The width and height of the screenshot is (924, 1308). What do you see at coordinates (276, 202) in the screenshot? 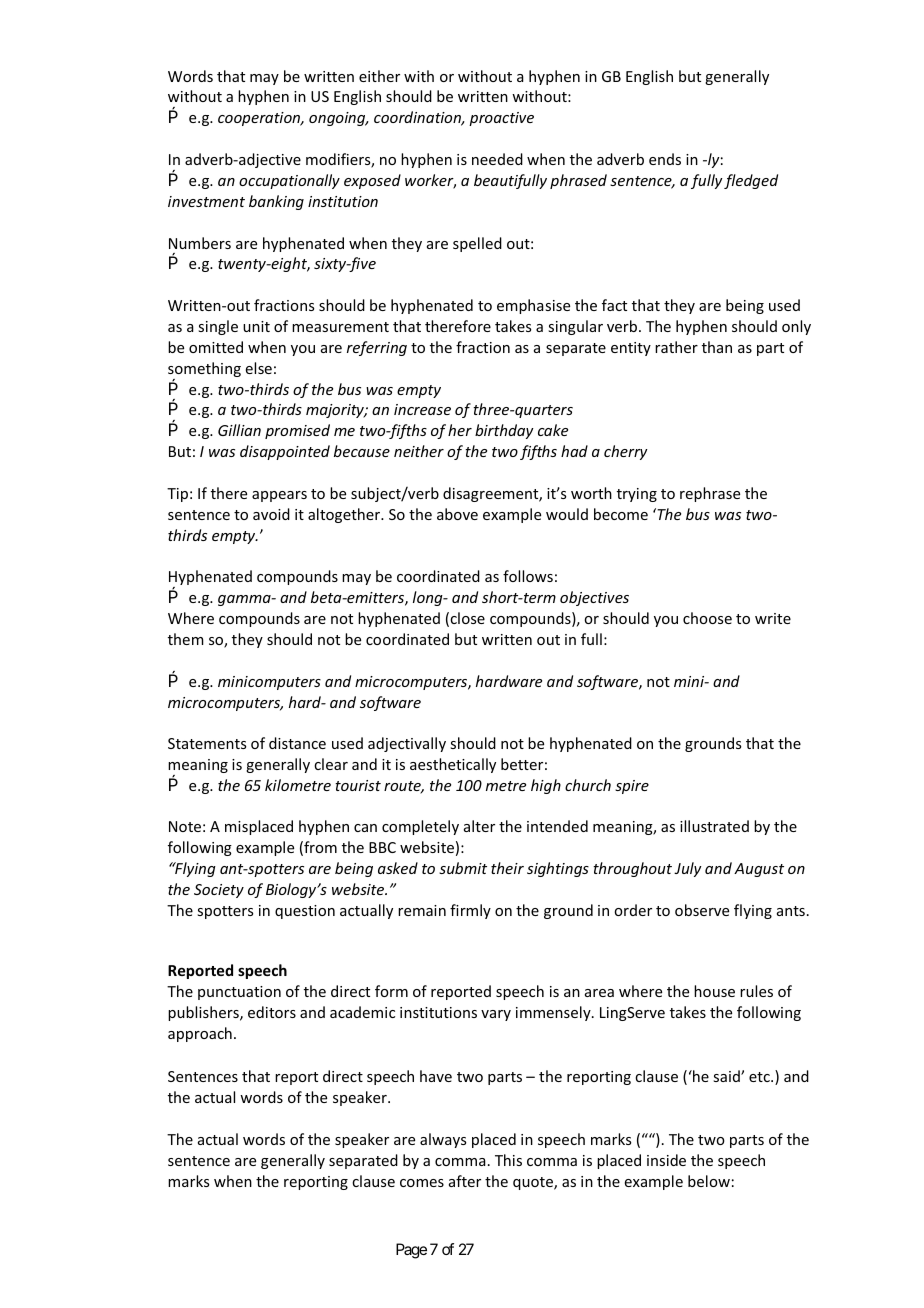
I see `banking` at bounding box center [276, 202].
